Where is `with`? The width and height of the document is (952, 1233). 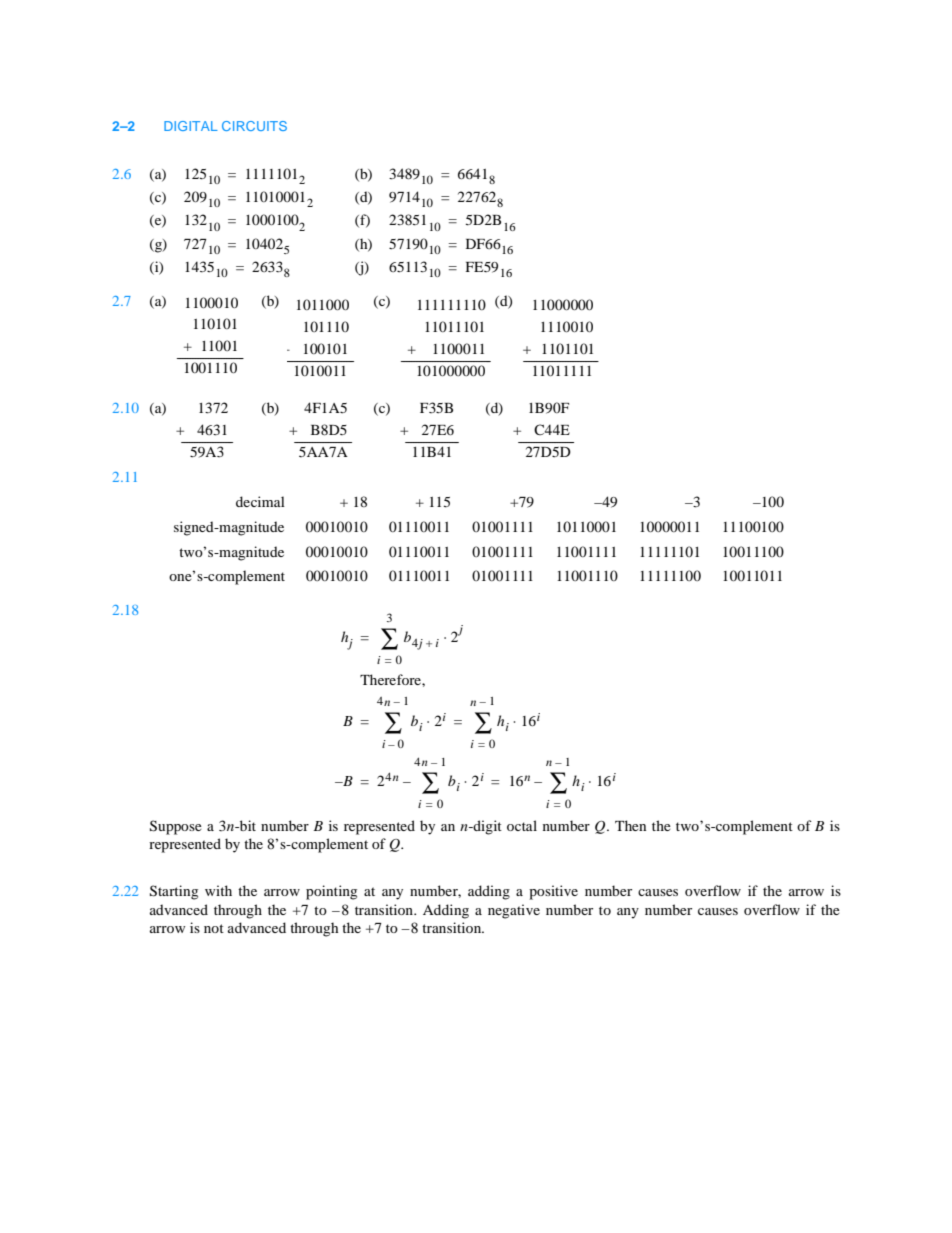 with is located at coordinates (218, 890).
